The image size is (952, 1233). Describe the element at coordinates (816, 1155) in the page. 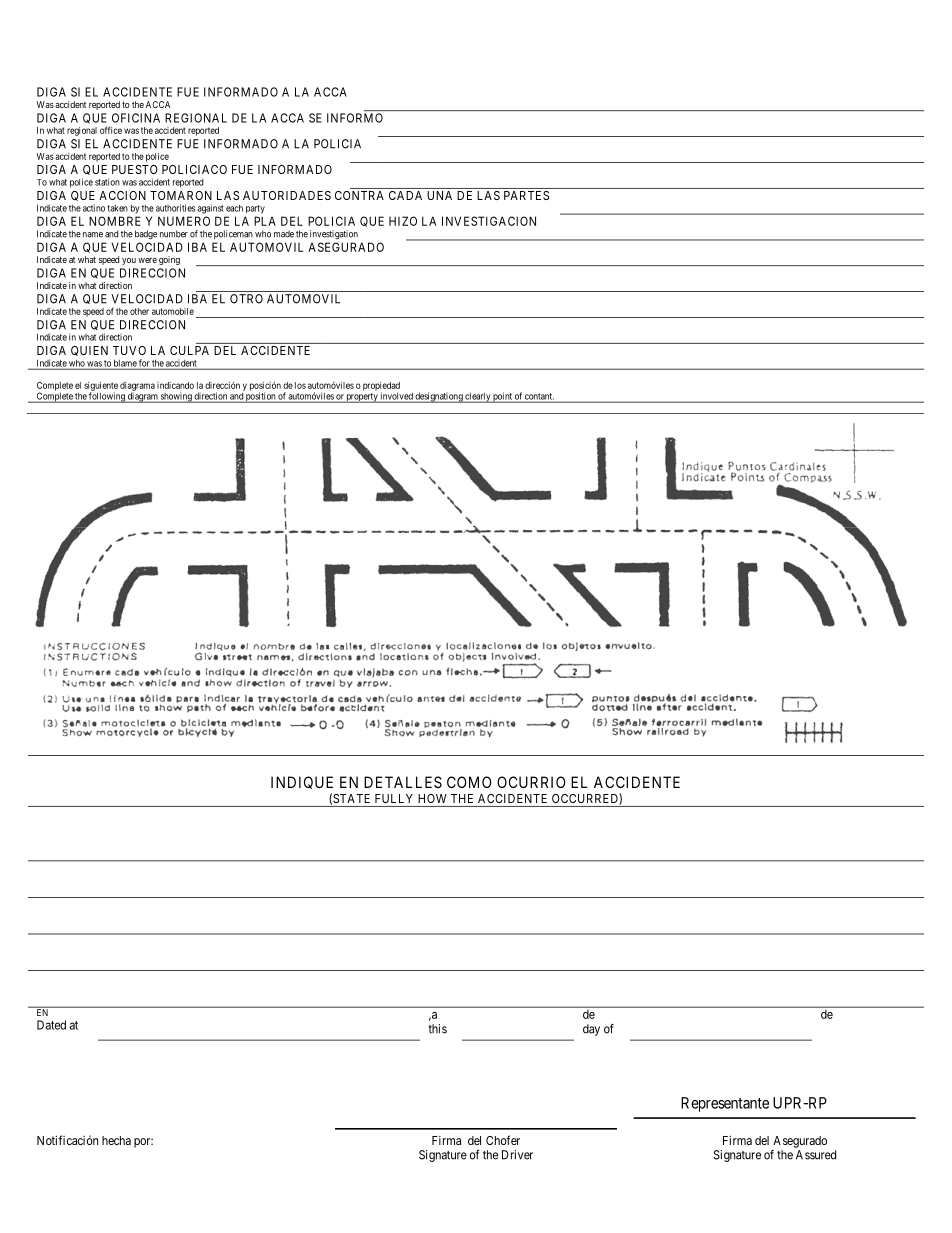

I see `Assured` at that location.
